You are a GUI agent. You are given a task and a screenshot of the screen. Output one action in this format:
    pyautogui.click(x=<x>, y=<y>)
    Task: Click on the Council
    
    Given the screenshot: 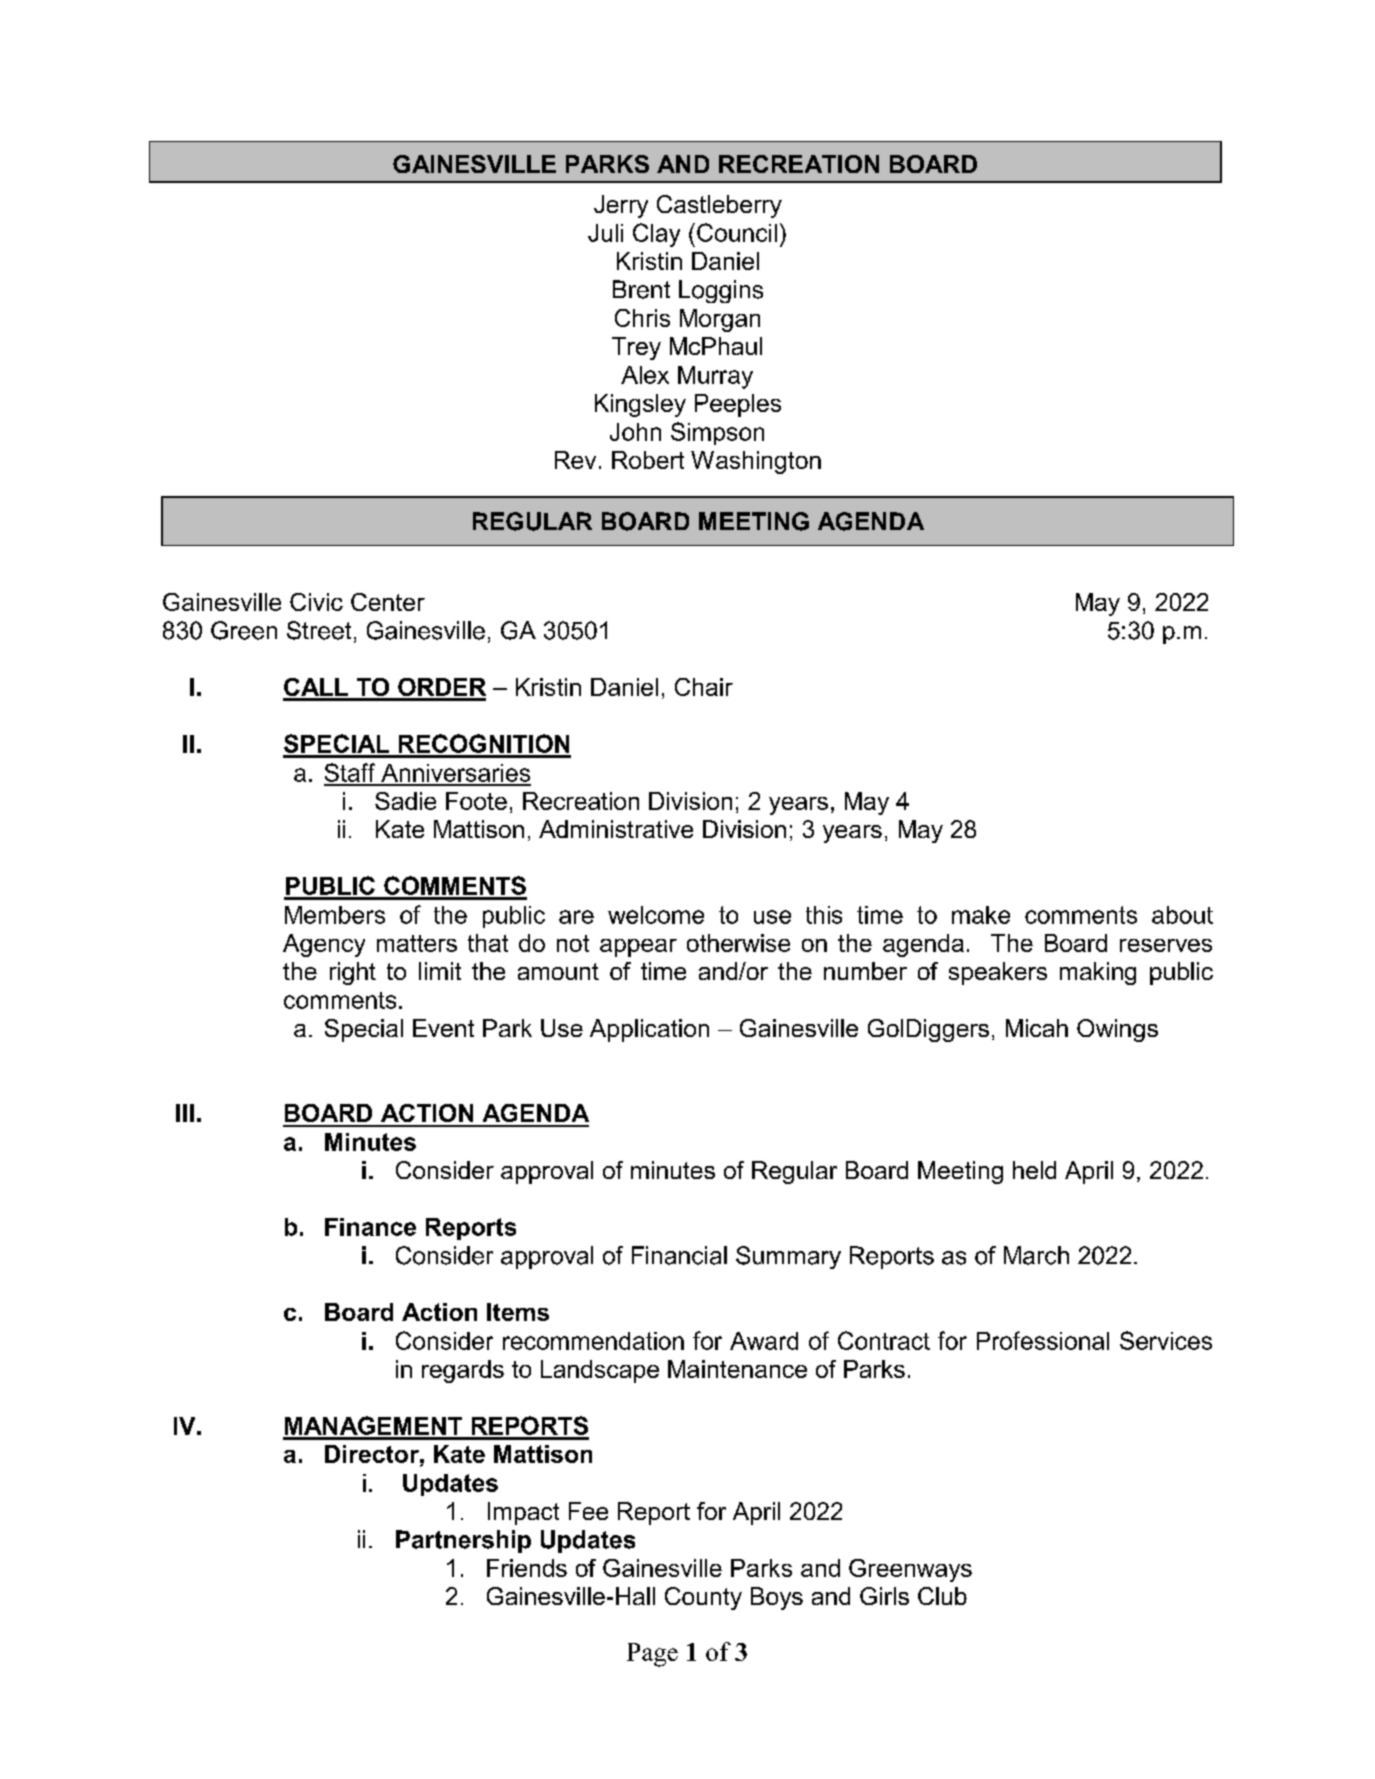 What is the action you would take?
    pyautogui.click(x=737, y=232)
